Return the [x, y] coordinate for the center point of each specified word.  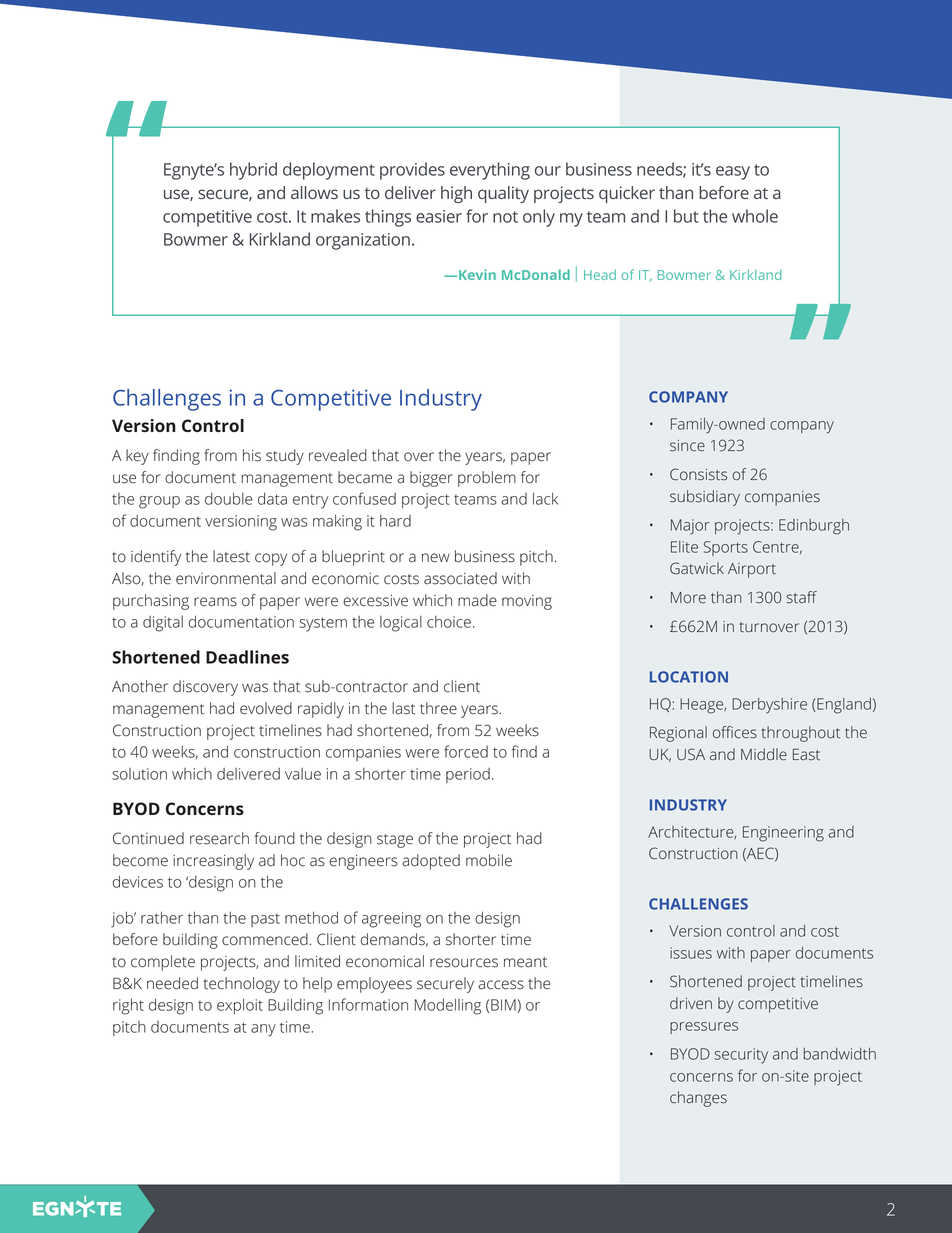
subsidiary [705, 498]
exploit [240, 1006]
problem [487, 479]
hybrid [253, 171]
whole [755, 216]
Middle [764, 754]
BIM [504, 1006]
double [229, 498]
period [468, 775]
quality [503, 194]
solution [139, 774]
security [741, 1056]
